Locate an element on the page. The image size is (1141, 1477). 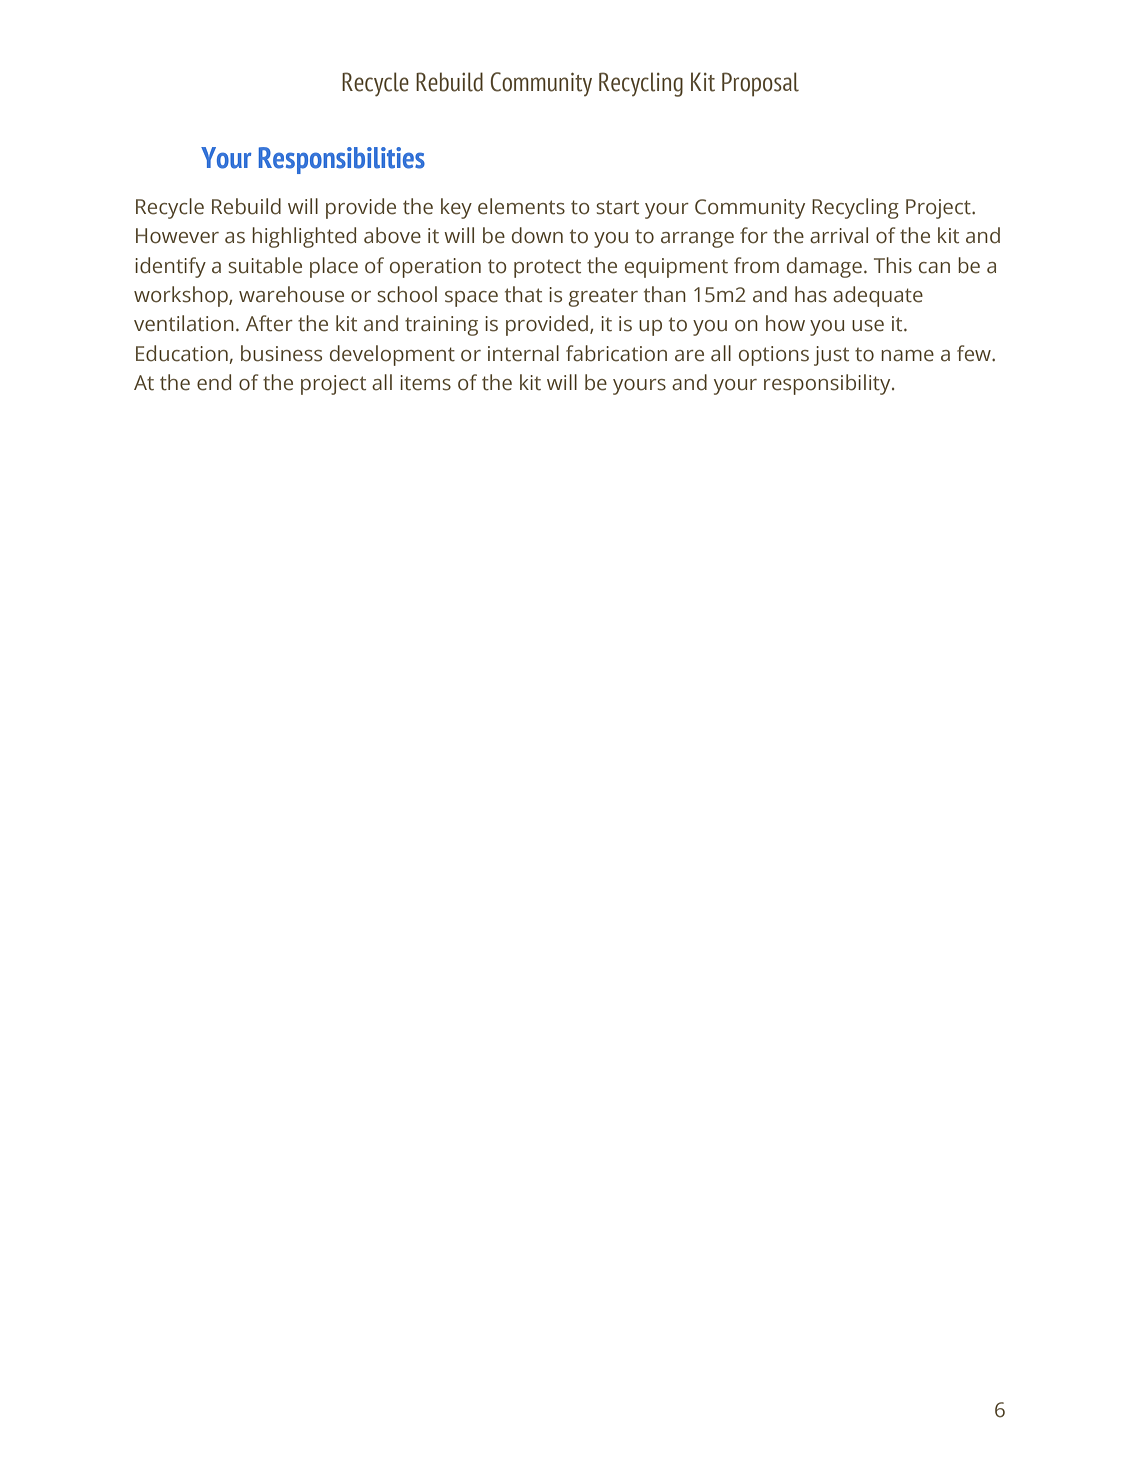
start is located at coordinates (617, 207).
